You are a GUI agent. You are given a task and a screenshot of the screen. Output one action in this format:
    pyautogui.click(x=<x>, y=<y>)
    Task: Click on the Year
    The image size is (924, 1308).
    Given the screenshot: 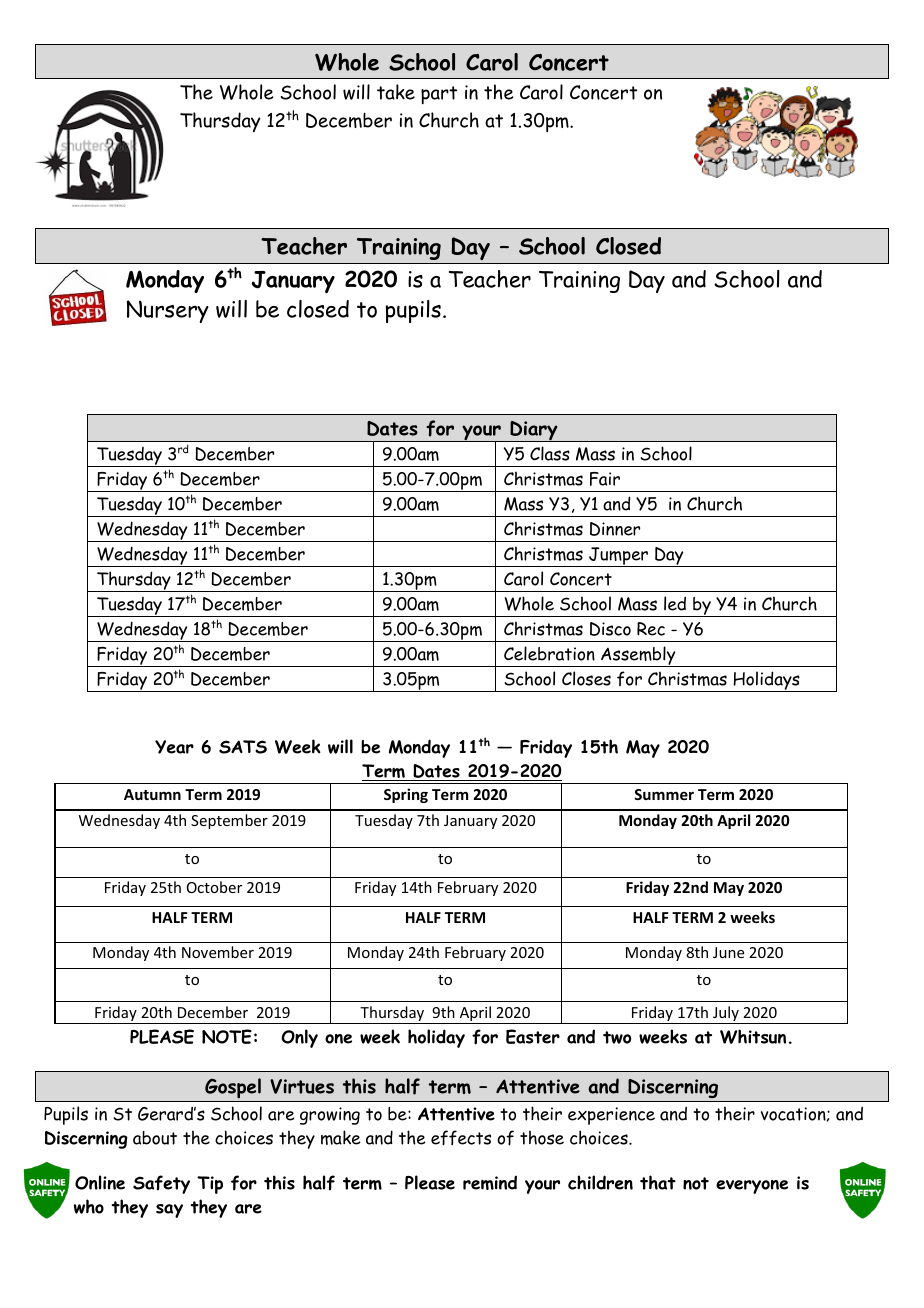 What is the action you would take?
    pyautogui.click(x=174, y=747)
